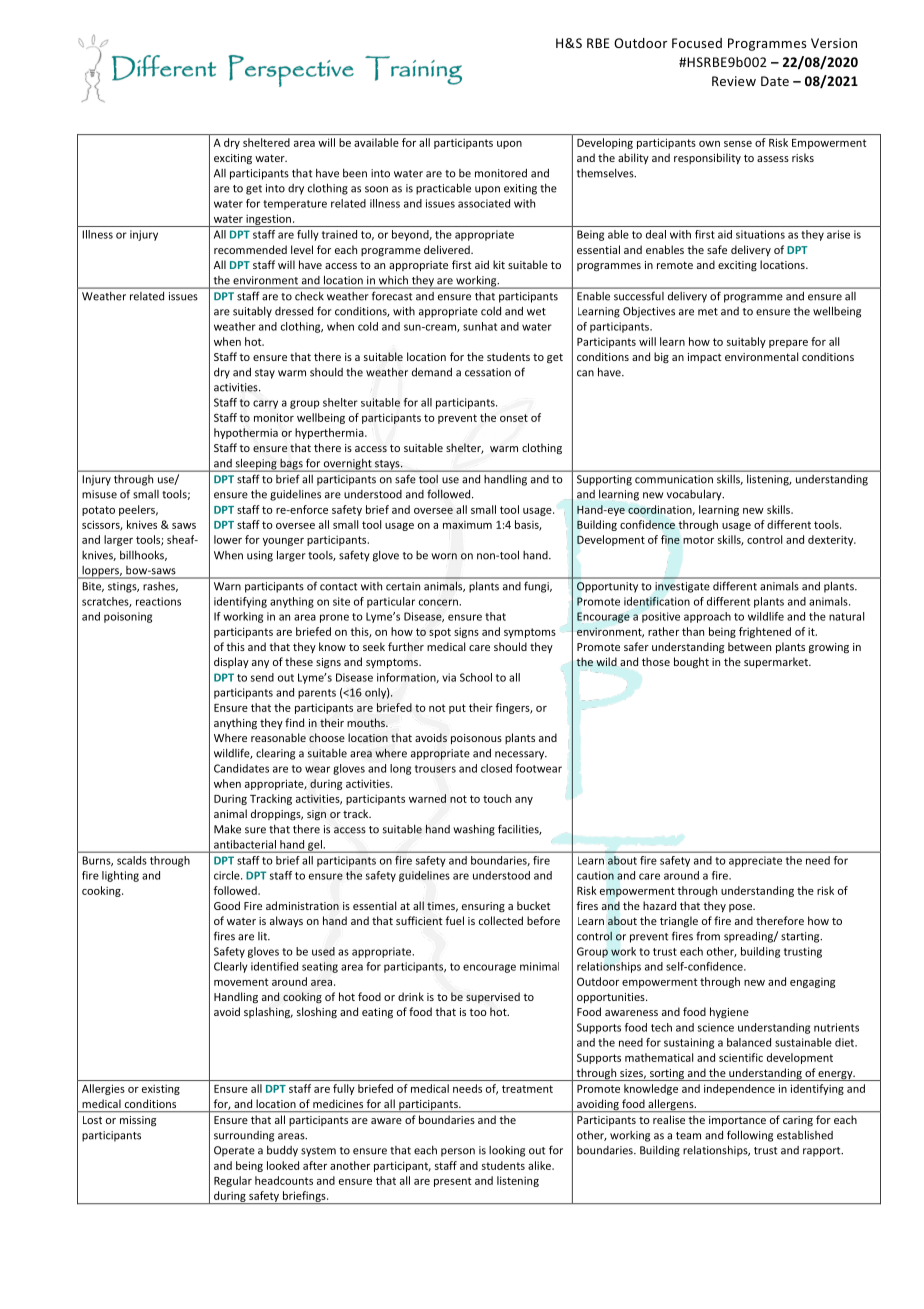 The image size is (924, 1309). I want to click on Review, so click(734, 81).
